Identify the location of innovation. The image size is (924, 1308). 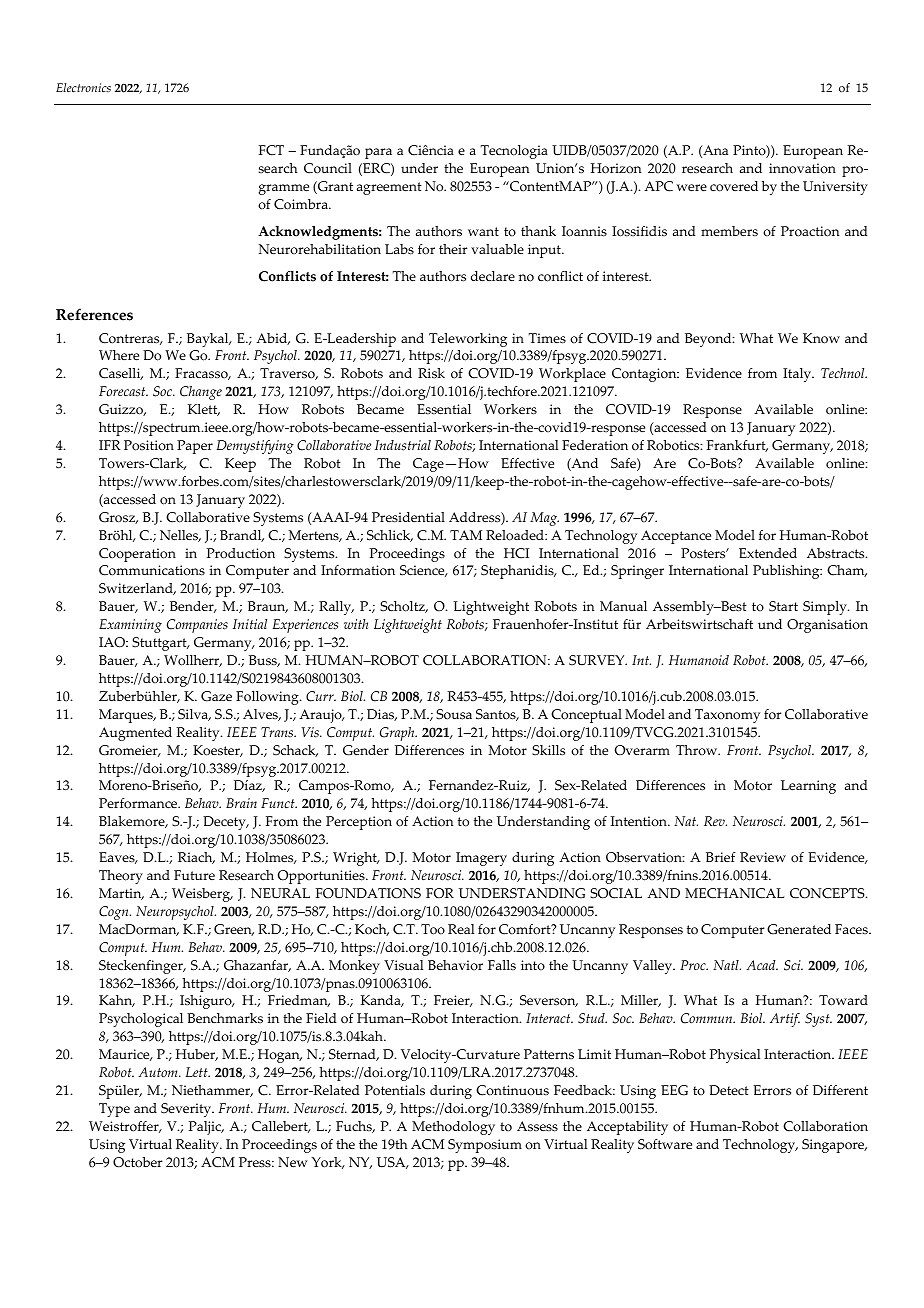
(802, 168).
